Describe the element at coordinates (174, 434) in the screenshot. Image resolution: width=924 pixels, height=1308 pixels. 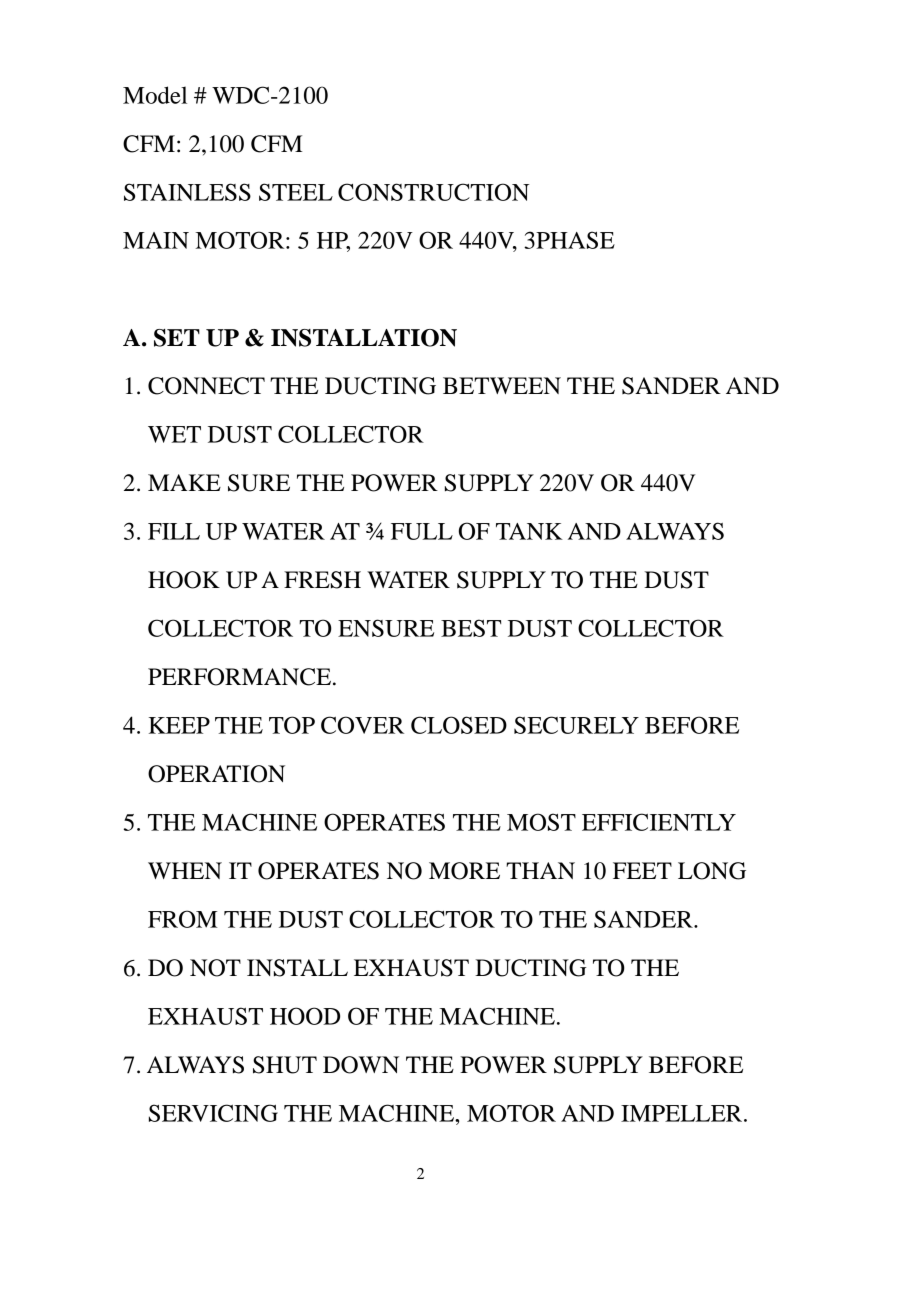
I see `WET` at that location.
